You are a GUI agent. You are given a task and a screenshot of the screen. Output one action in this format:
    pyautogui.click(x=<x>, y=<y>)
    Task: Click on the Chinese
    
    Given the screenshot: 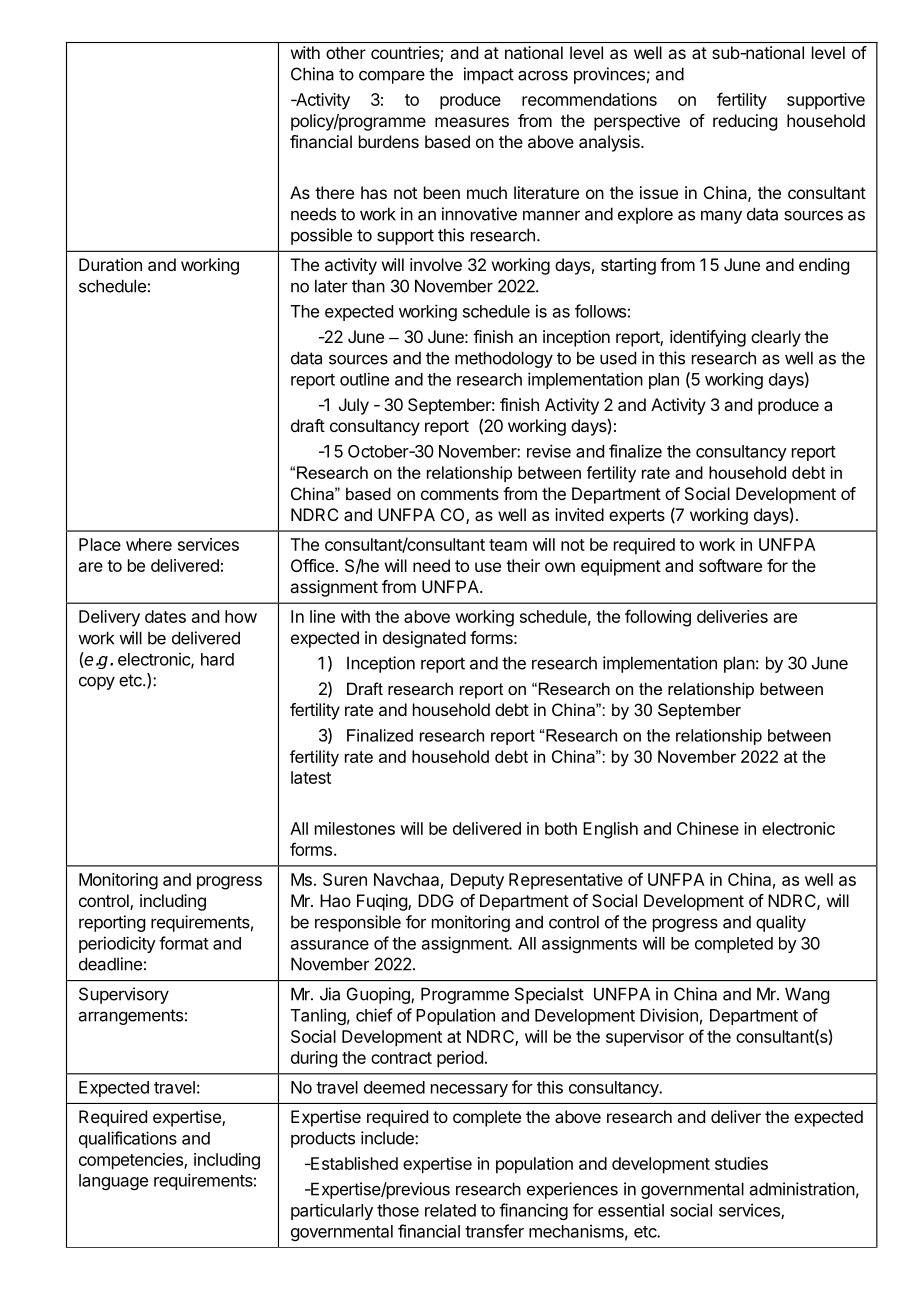 What is the action you would take?
    pyautogui.click(x=708, y=828)
